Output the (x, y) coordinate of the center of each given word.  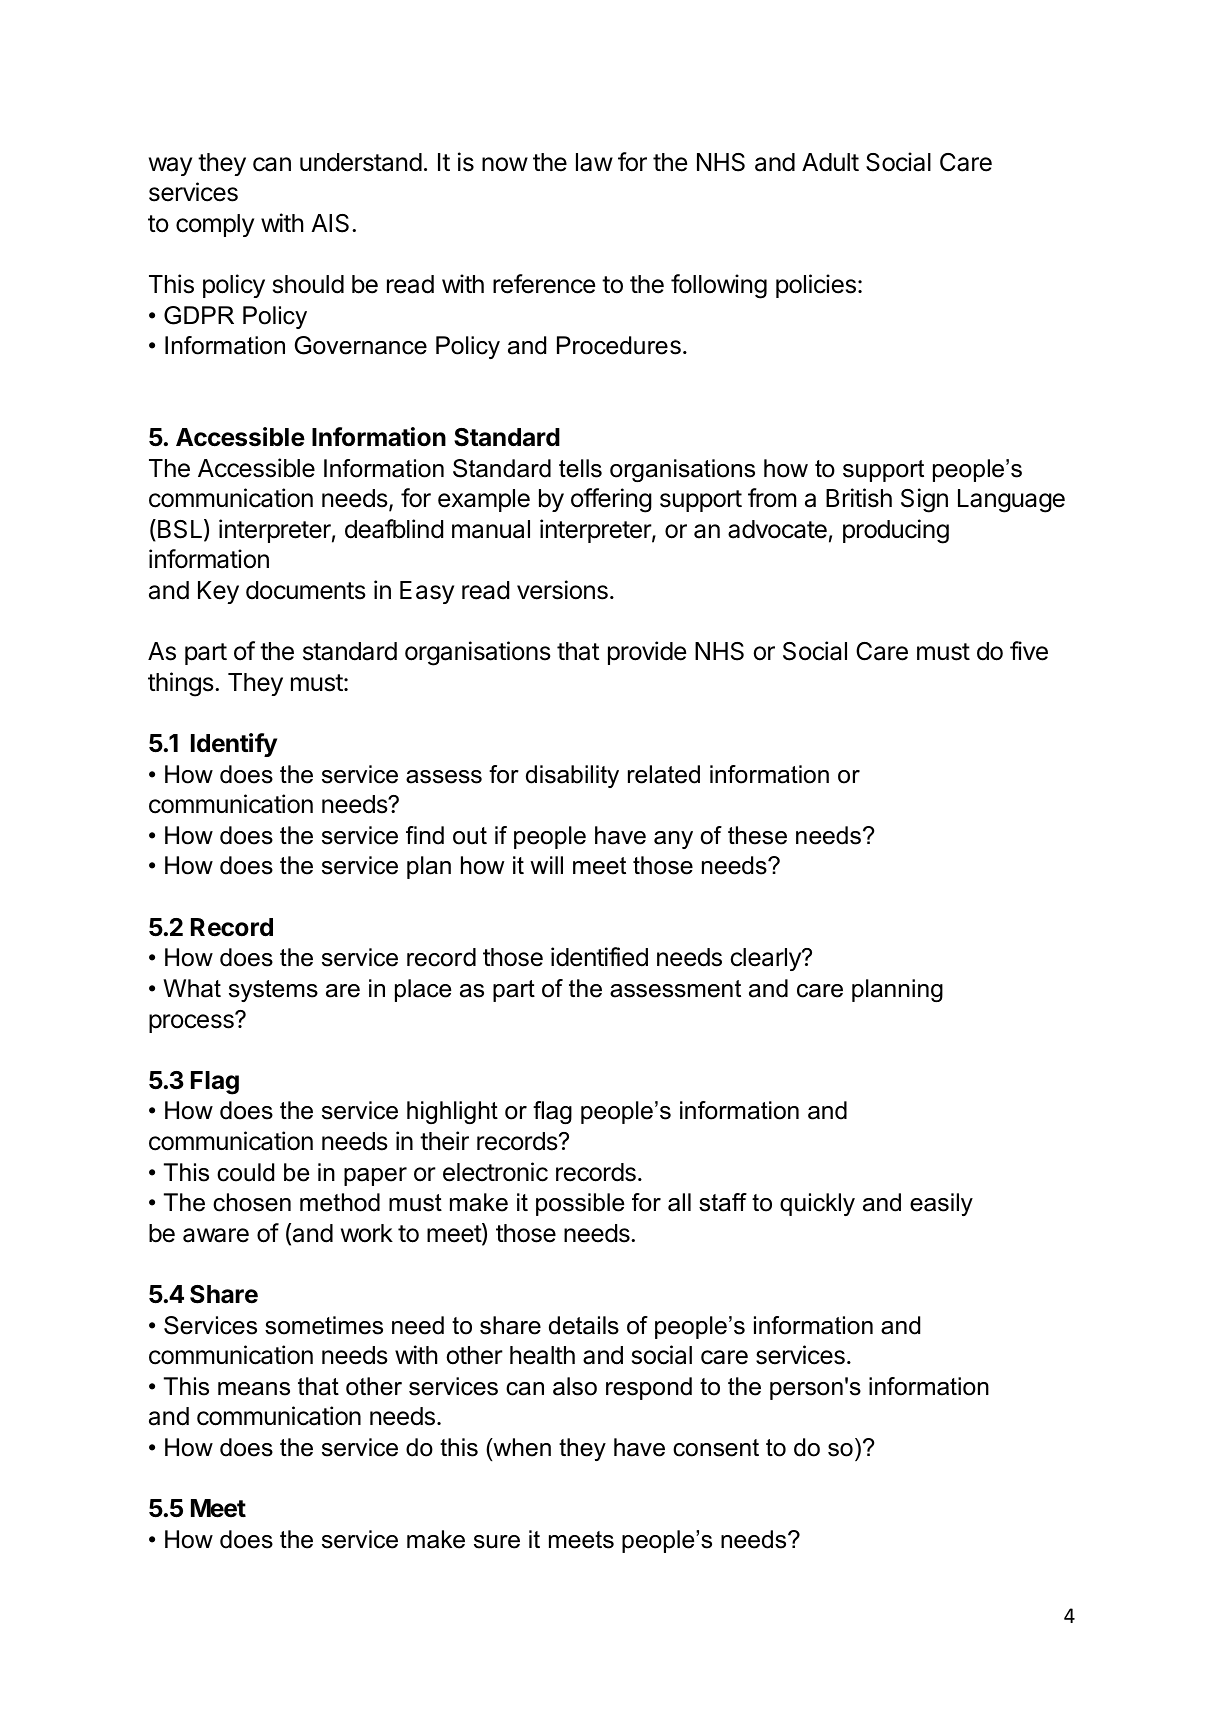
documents (306, 590)
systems (273, 991)
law (594, 162)
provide (647, 653)
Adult (830, 162)
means (254, 1389)
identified (599, 957)
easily (941, 1204)
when (521, 1447)
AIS (330, 223)
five (1029, 651)
